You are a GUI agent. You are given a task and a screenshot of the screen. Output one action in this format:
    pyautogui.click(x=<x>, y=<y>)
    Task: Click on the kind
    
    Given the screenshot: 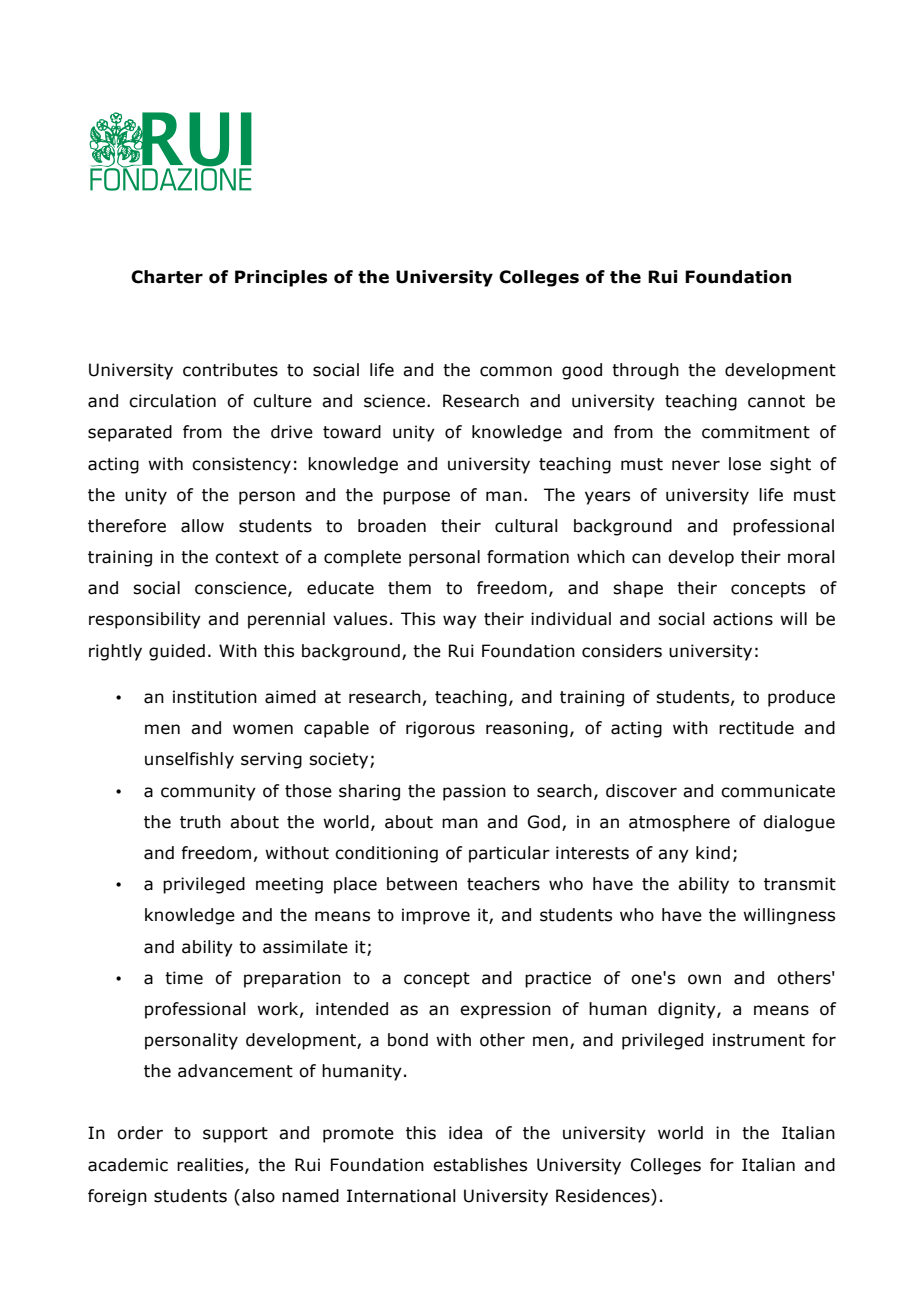 What is the action you would take?
    pyautogui.click(x=713, y=853)
